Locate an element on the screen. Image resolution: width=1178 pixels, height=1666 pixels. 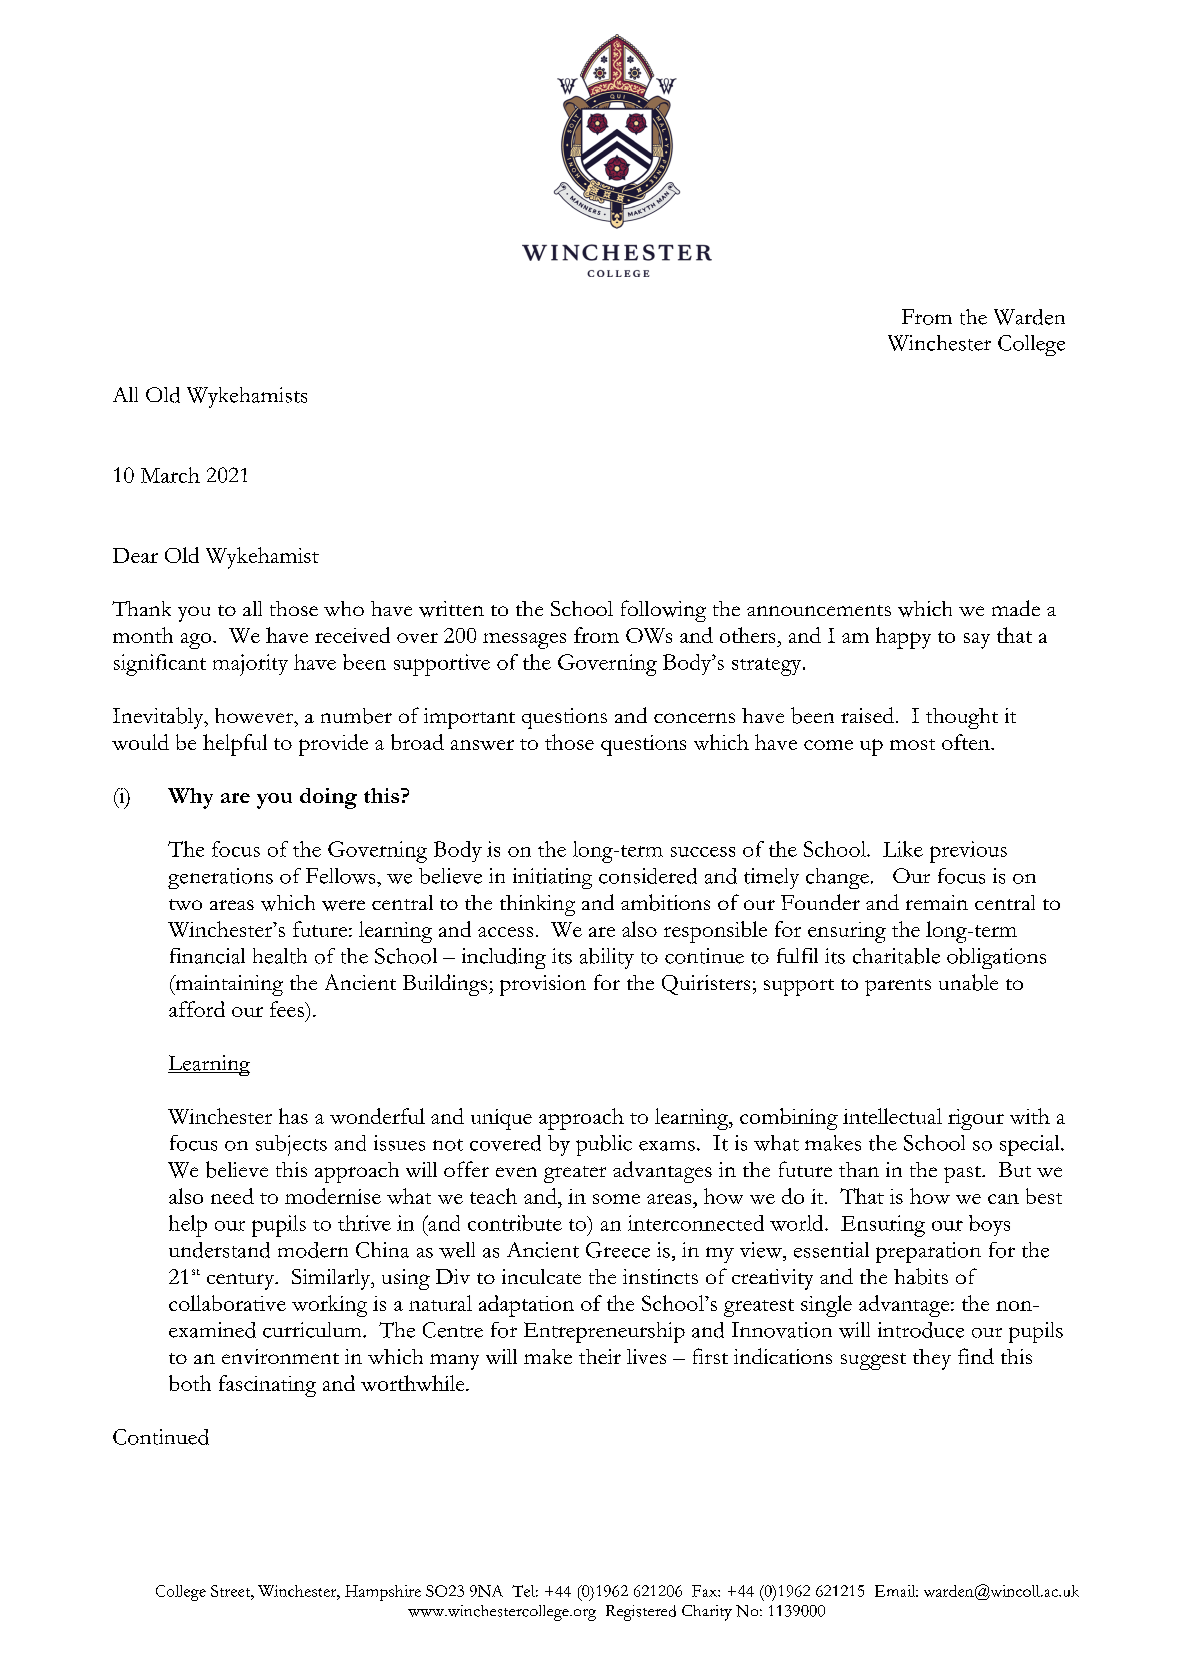
parents is located at coordinates (898, 987).
